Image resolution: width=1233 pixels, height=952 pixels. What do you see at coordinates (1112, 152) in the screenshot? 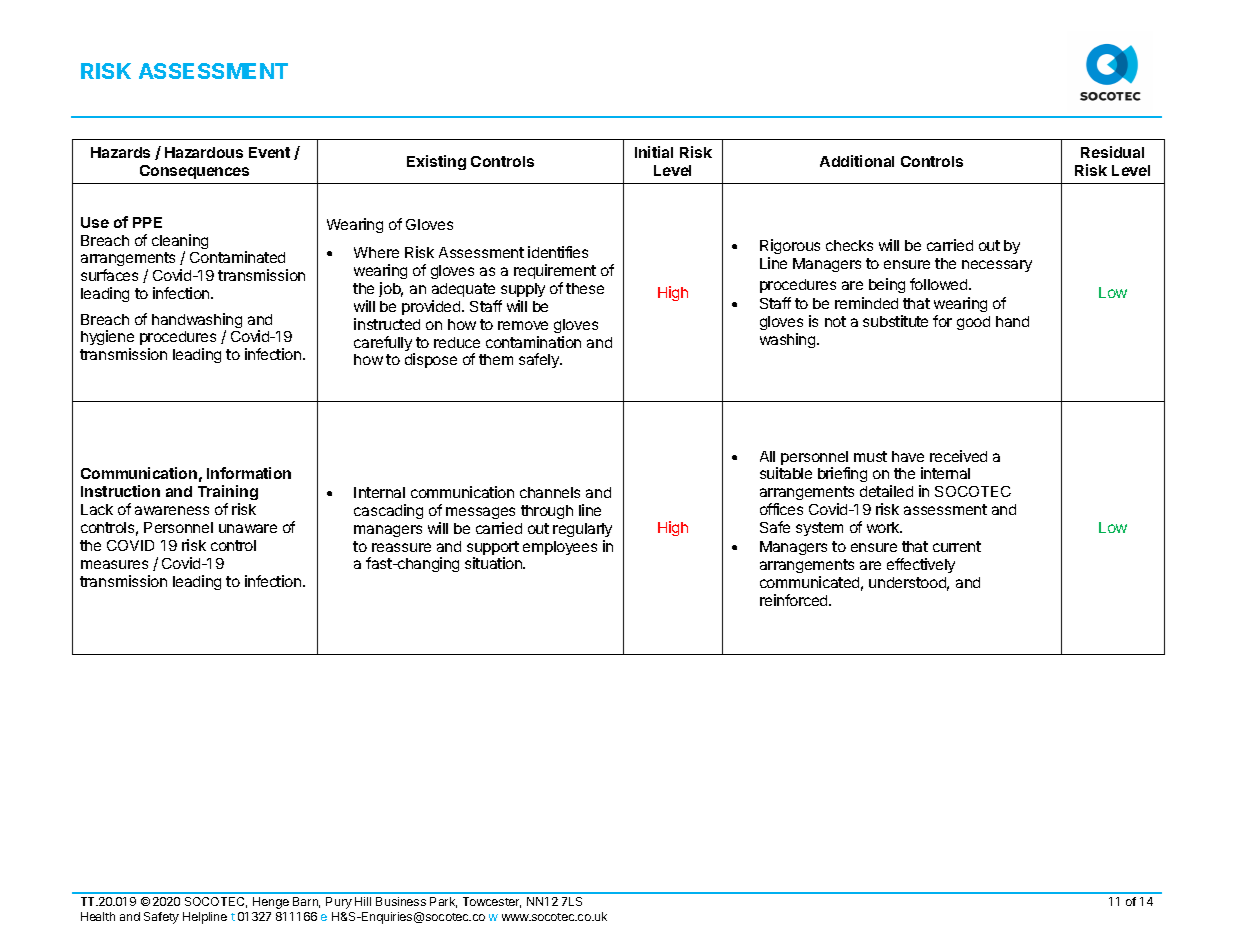
I see `Residual` at bounding box center [1112, 152].
